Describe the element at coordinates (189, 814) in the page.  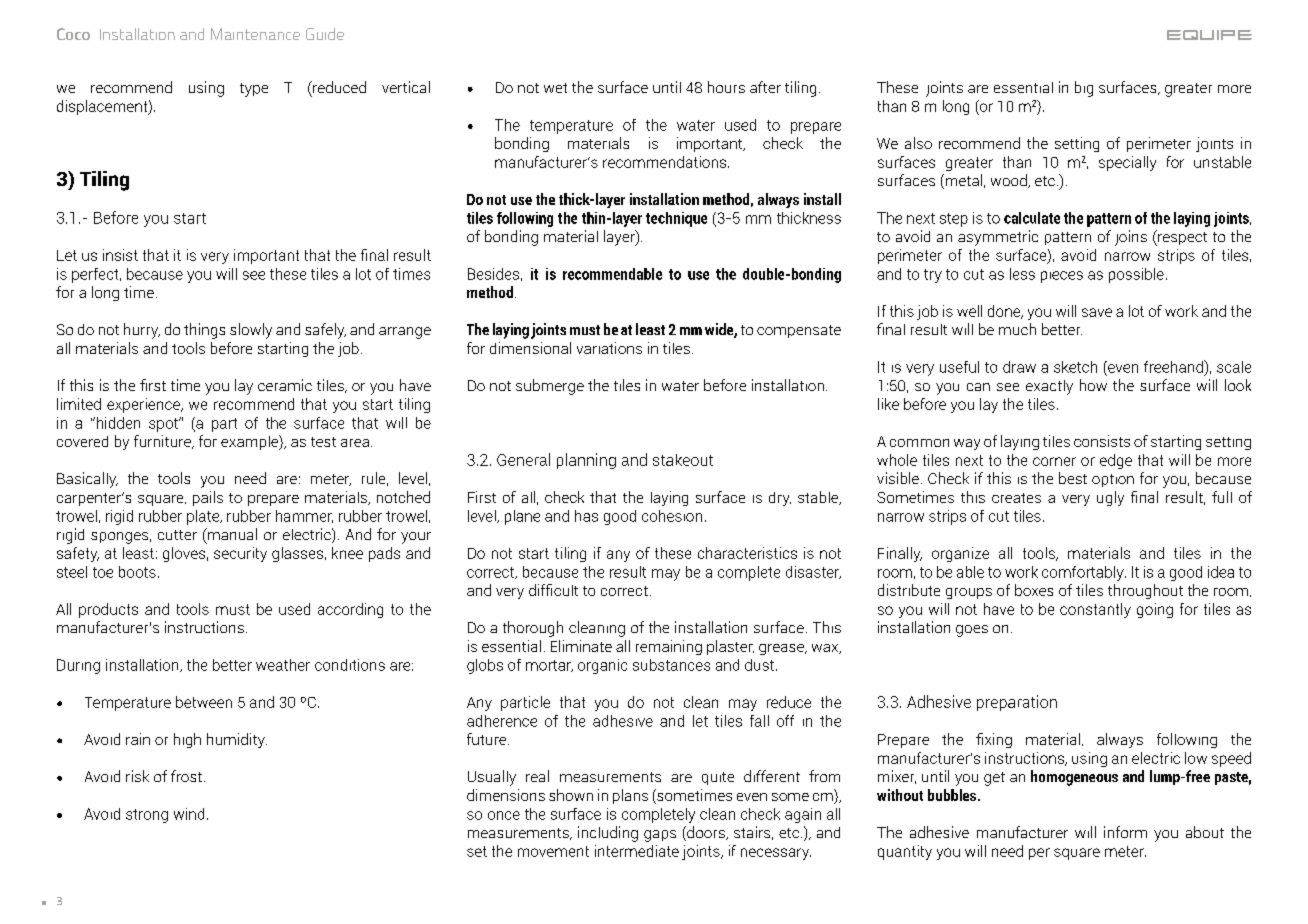
I see `wind` at that location.
